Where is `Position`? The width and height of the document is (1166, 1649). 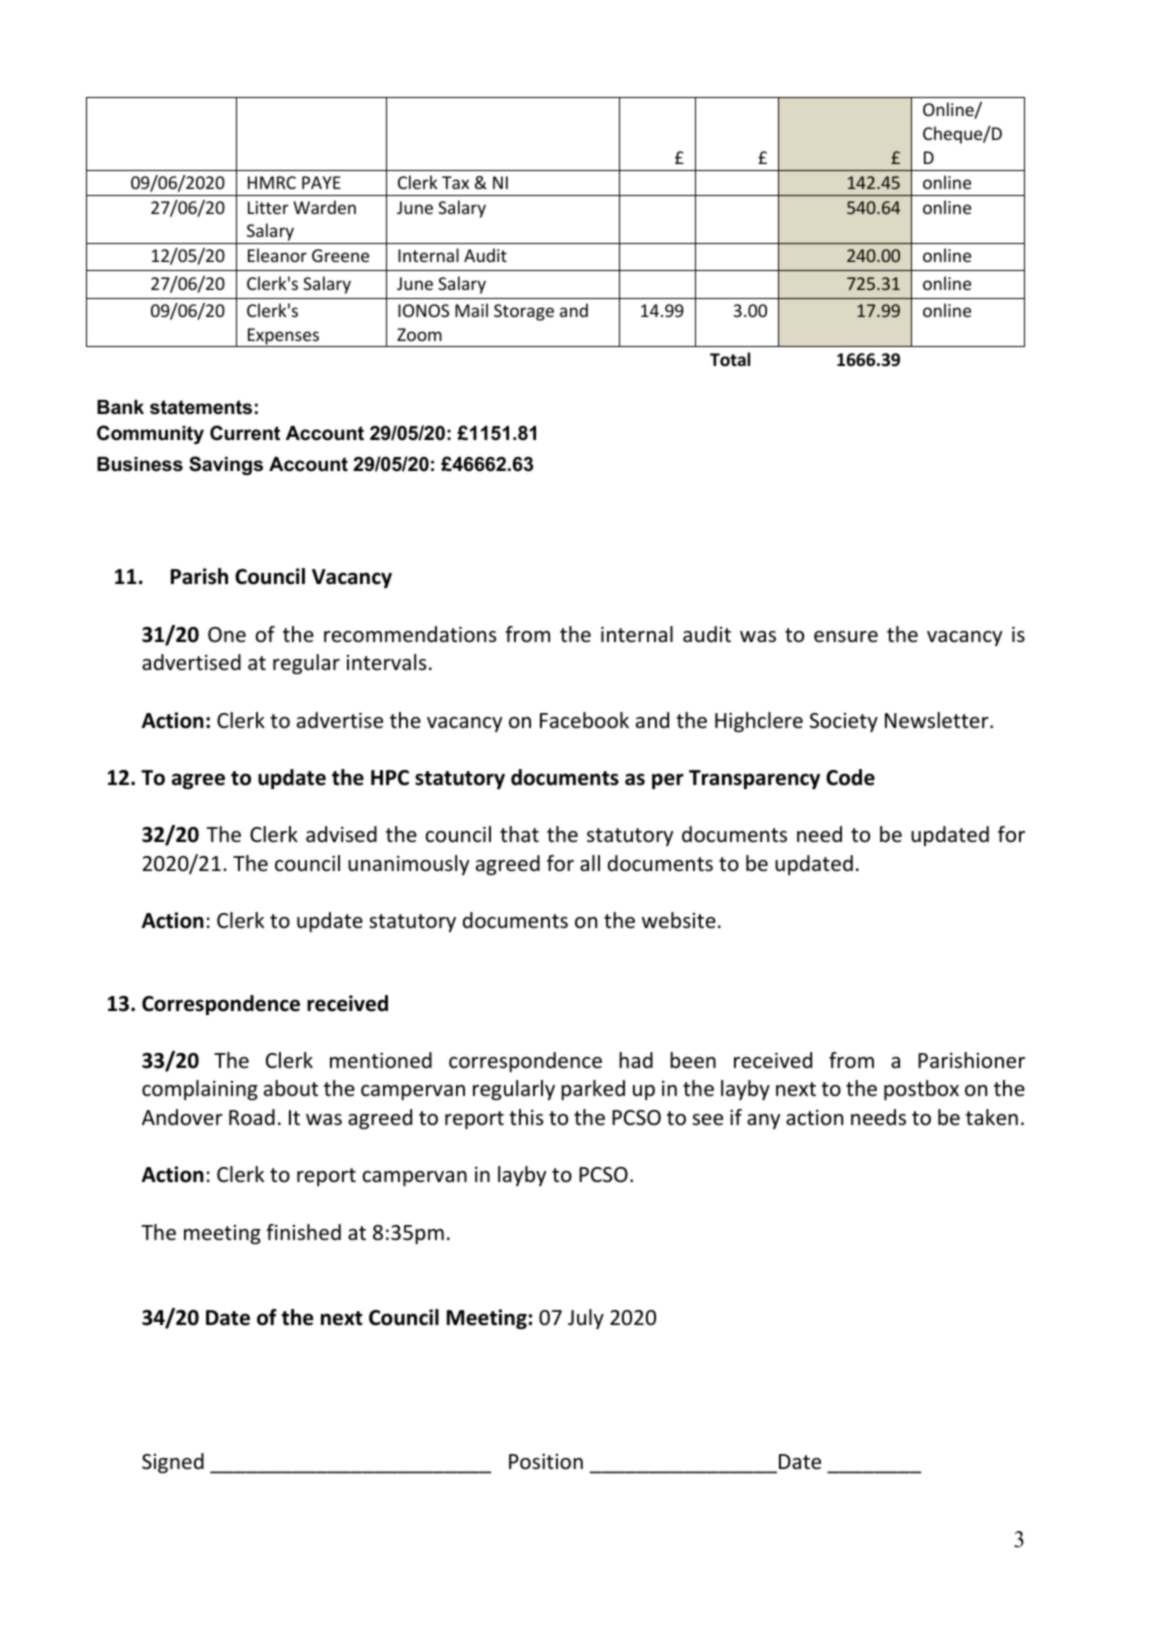
Position is located at coordinates (546, 1462).
